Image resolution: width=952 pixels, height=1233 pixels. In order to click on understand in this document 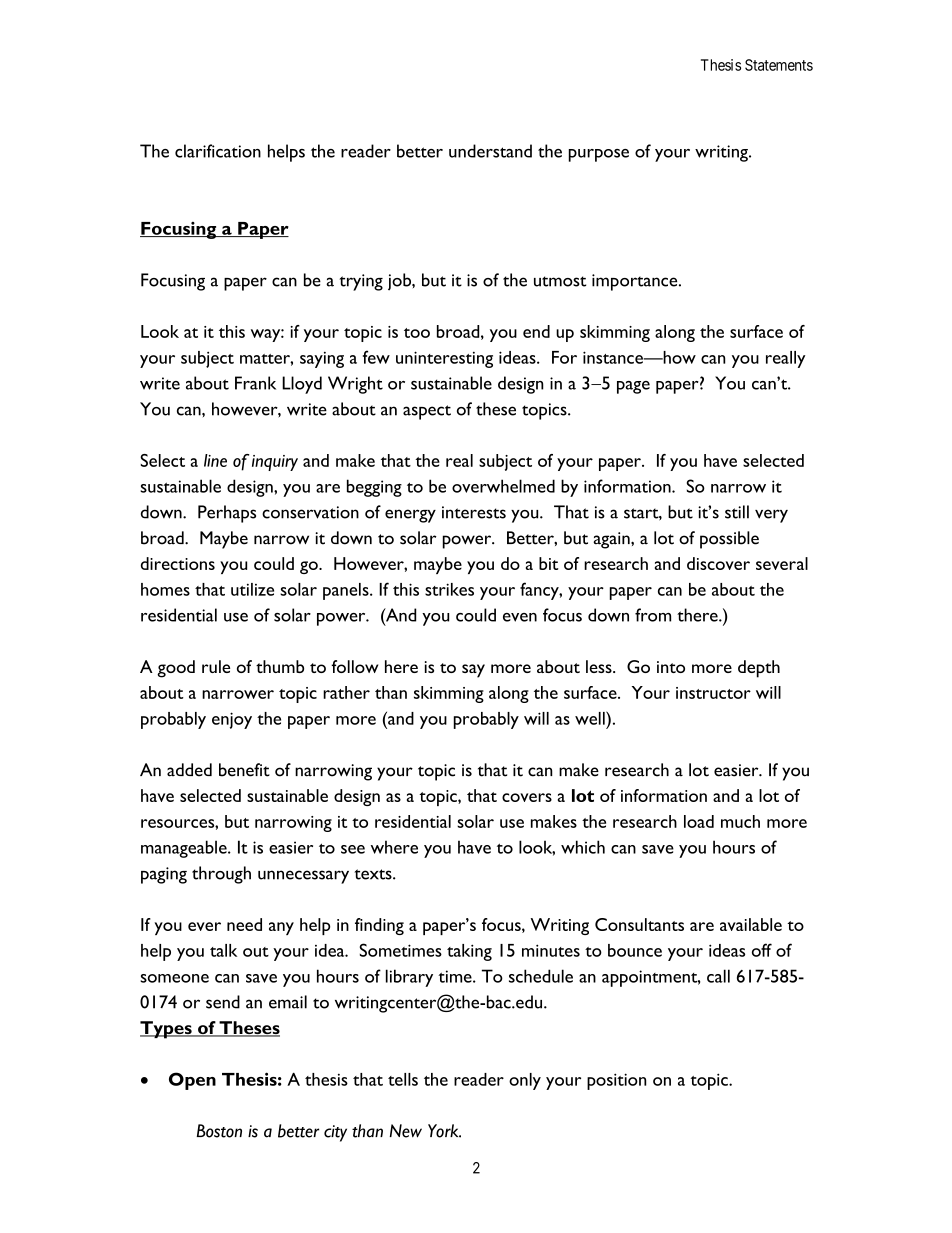, I will do `click(490, 151)`.
